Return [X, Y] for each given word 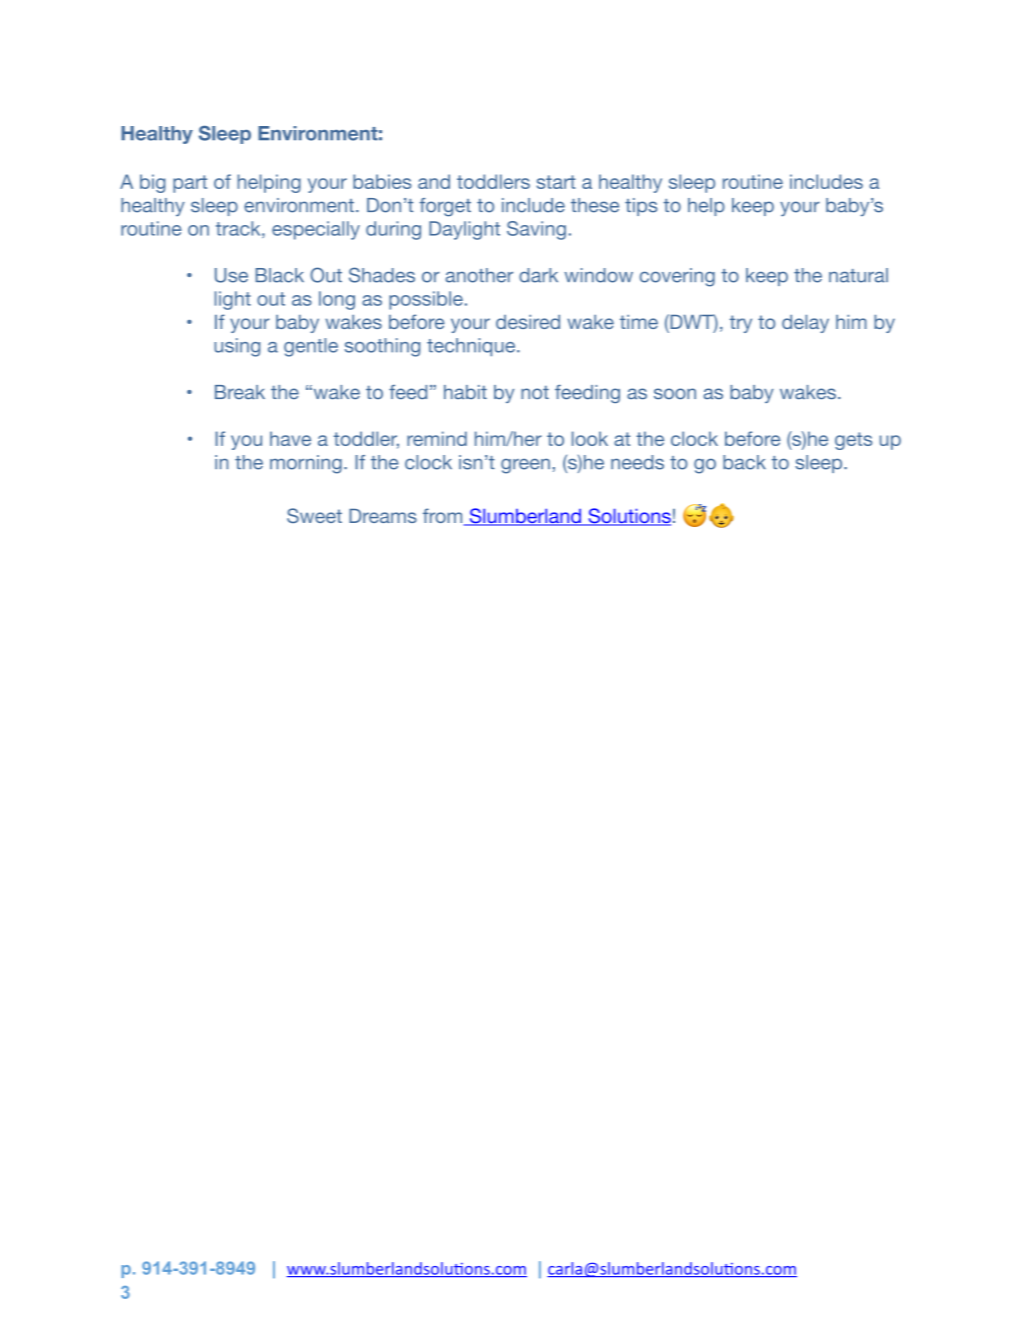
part [190, 184]
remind [437, 438]
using [237, 347]
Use [231, 275]
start [556, 182]
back [744, 462]
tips [641, 207]
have [290, 438]
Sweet [314, 515]
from [444, 517]
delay [805, 324]
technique [472, 347]
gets [853, 441]
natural [858, 275]
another [479, 275]
